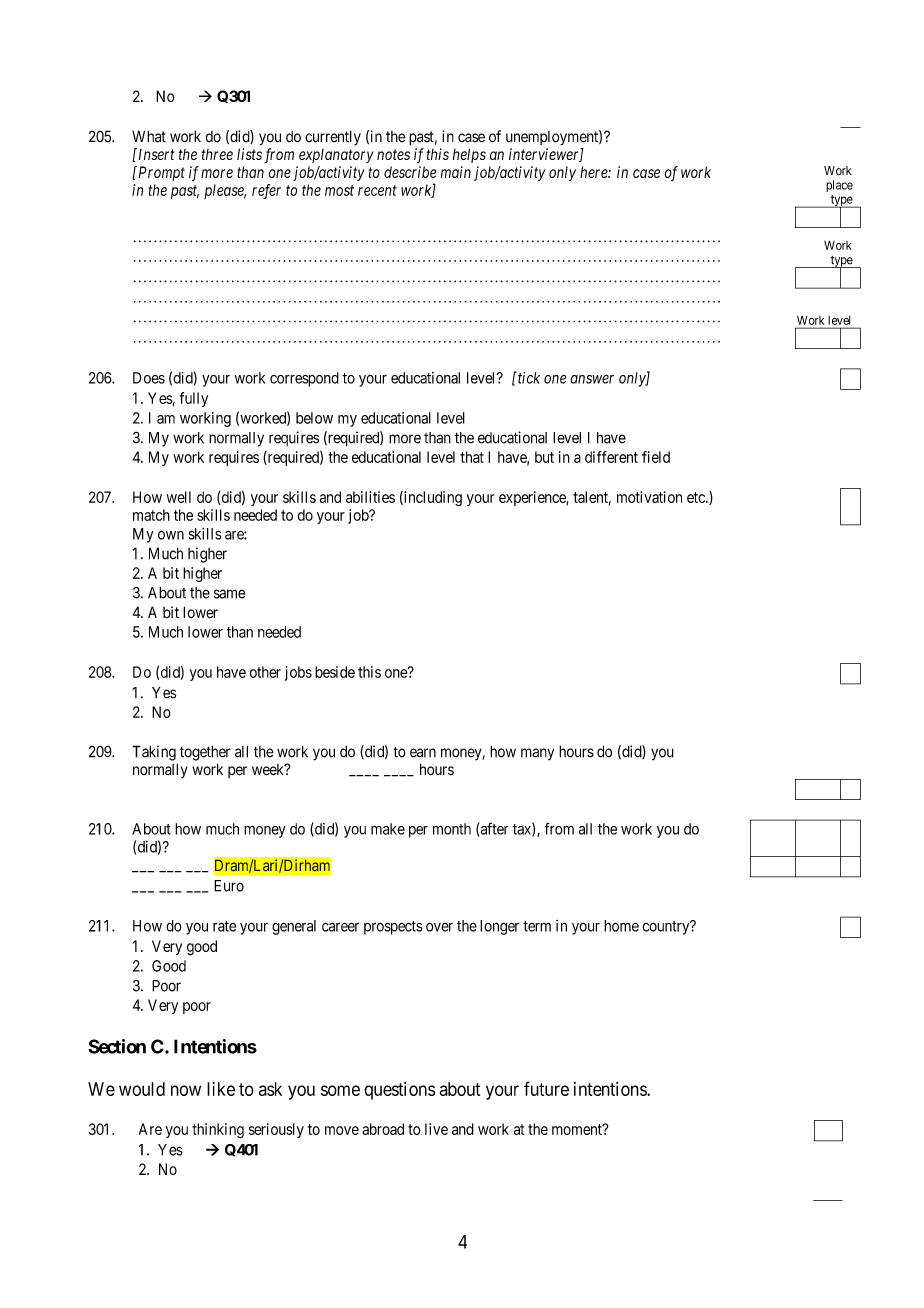  Describe the element at coordinates (229, 594) in the screenshot. I see `same` at that location.
